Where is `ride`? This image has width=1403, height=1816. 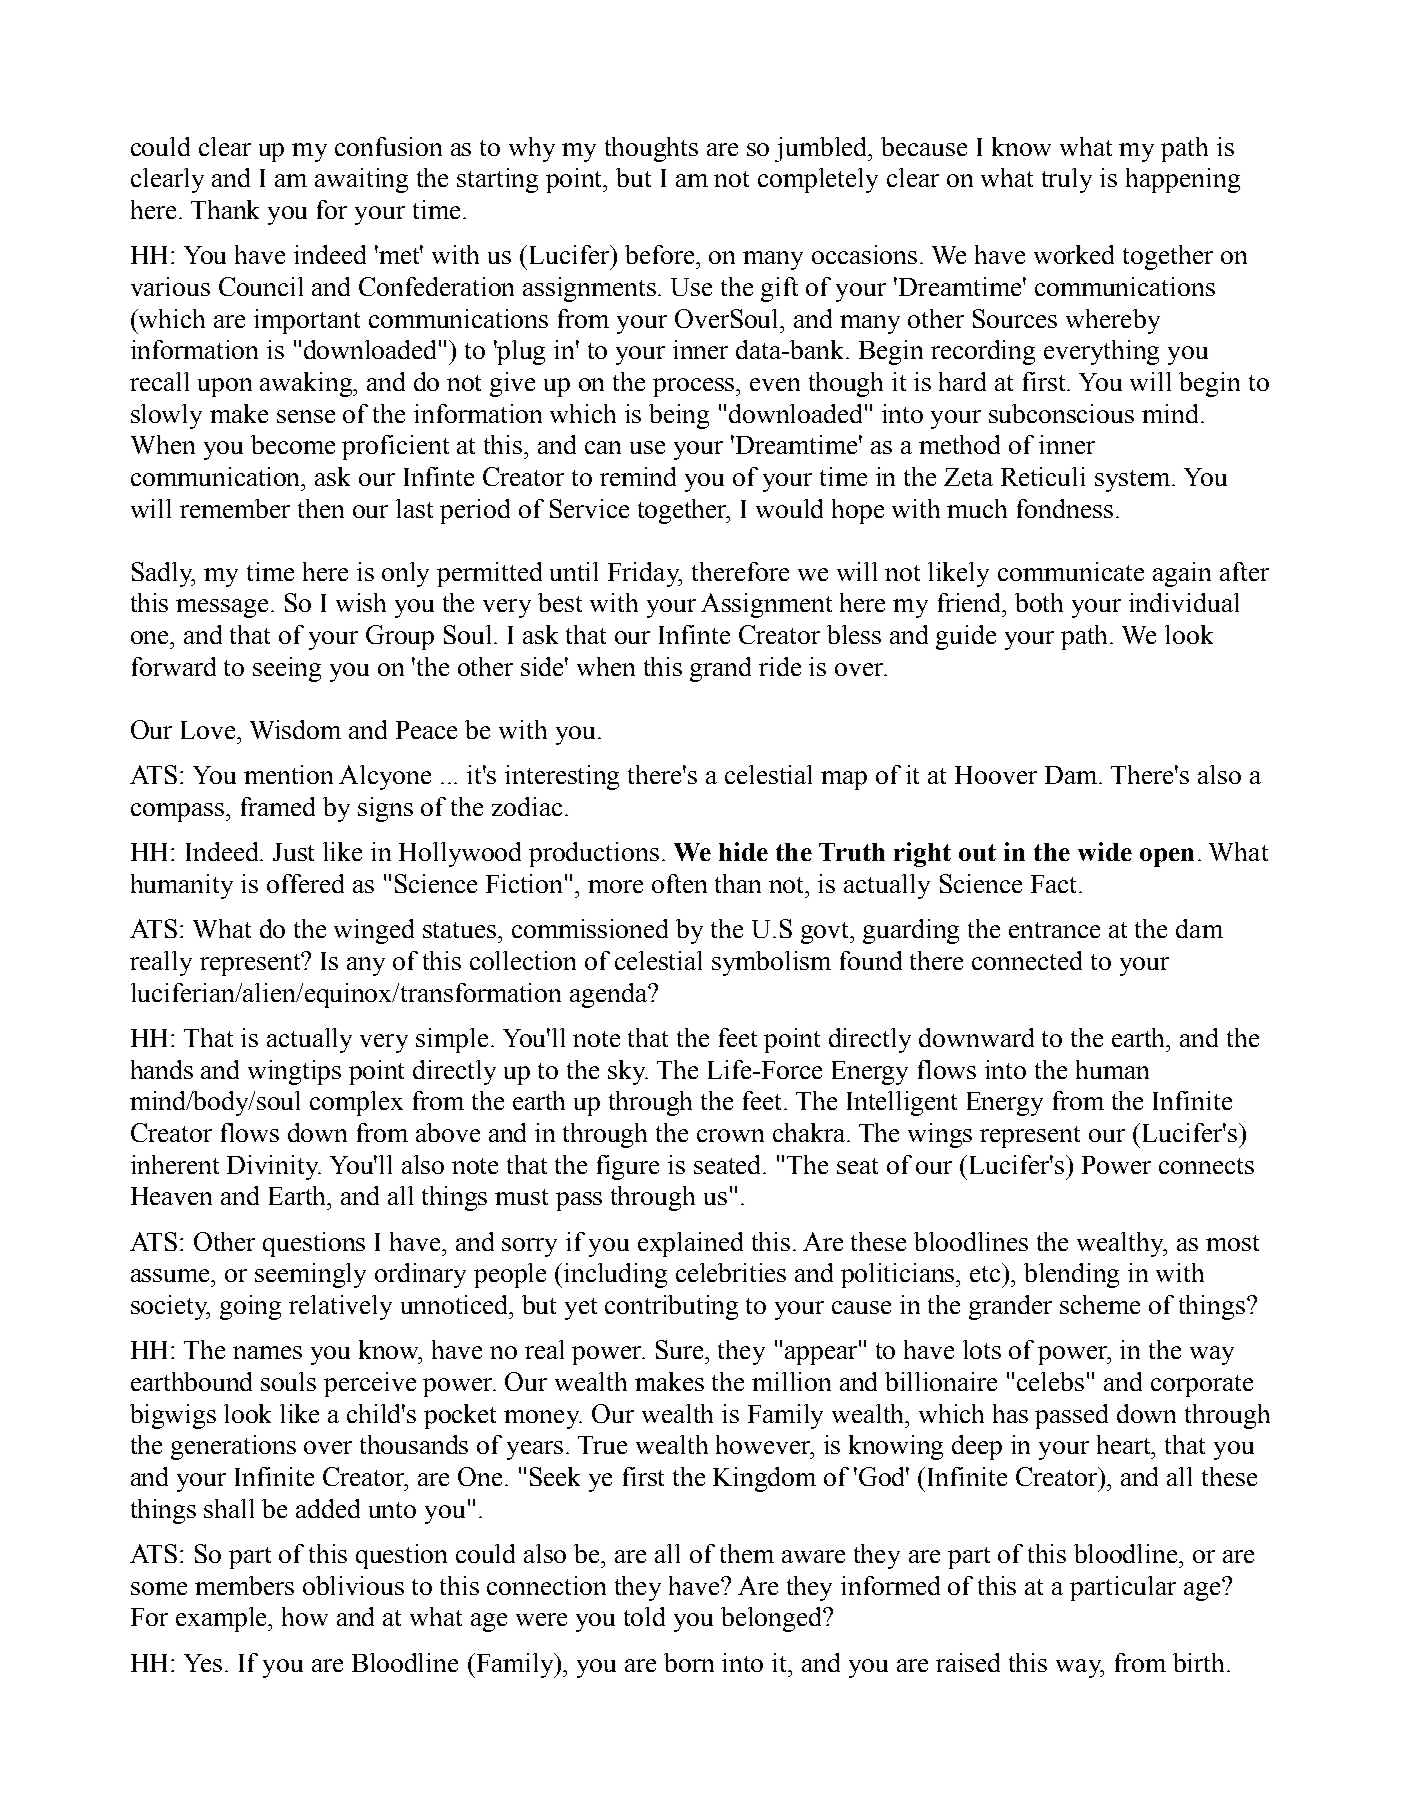 ride is located at coordinates (780, 666).
